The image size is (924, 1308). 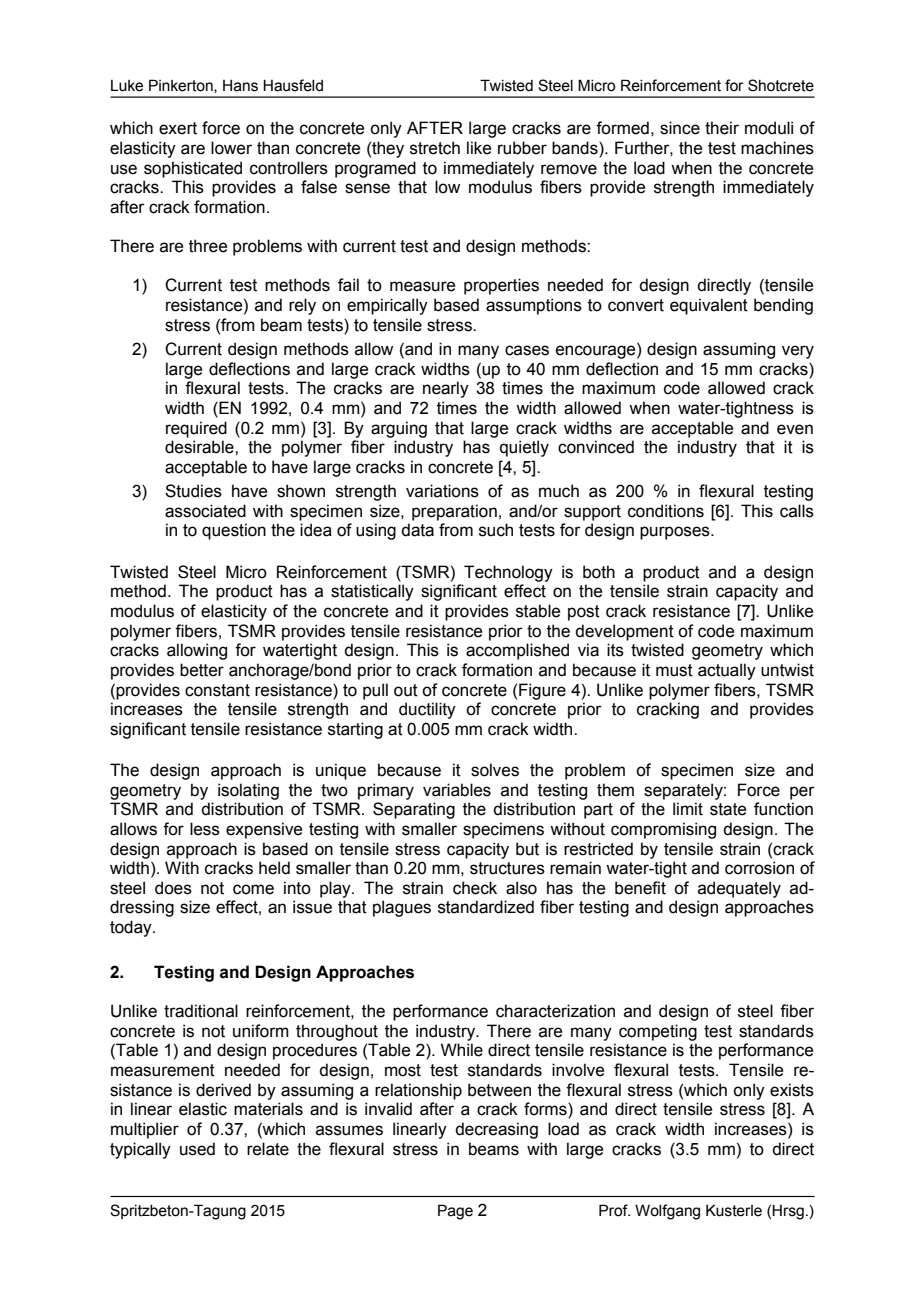 I want to click on accomplished, so click(x=517, y=651).
